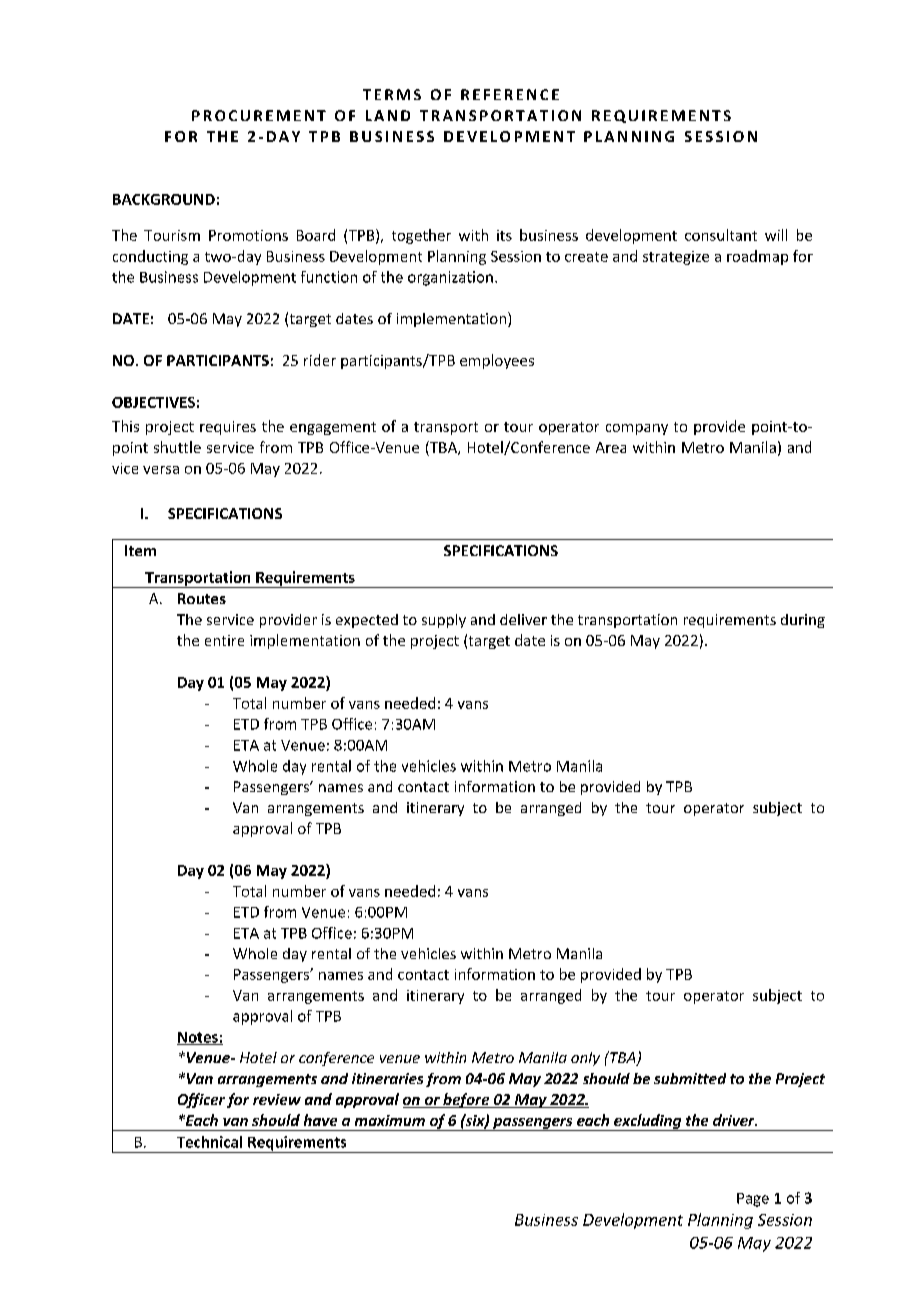 The image size is (924, 1308). Describe the element at coordinates (224, 640) in the document. I see `entire` at that location.
